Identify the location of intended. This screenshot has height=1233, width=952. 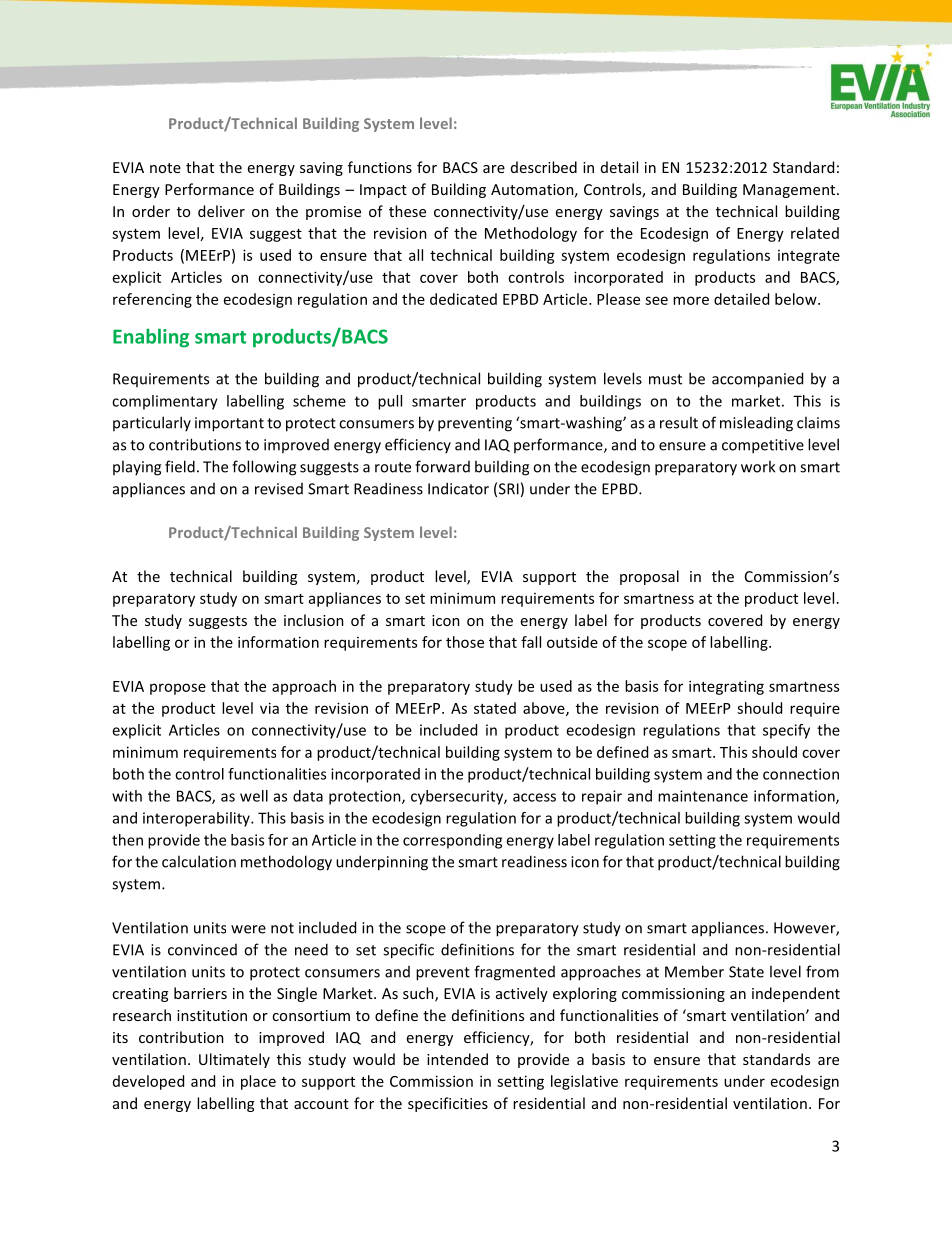
(457, 1059).
